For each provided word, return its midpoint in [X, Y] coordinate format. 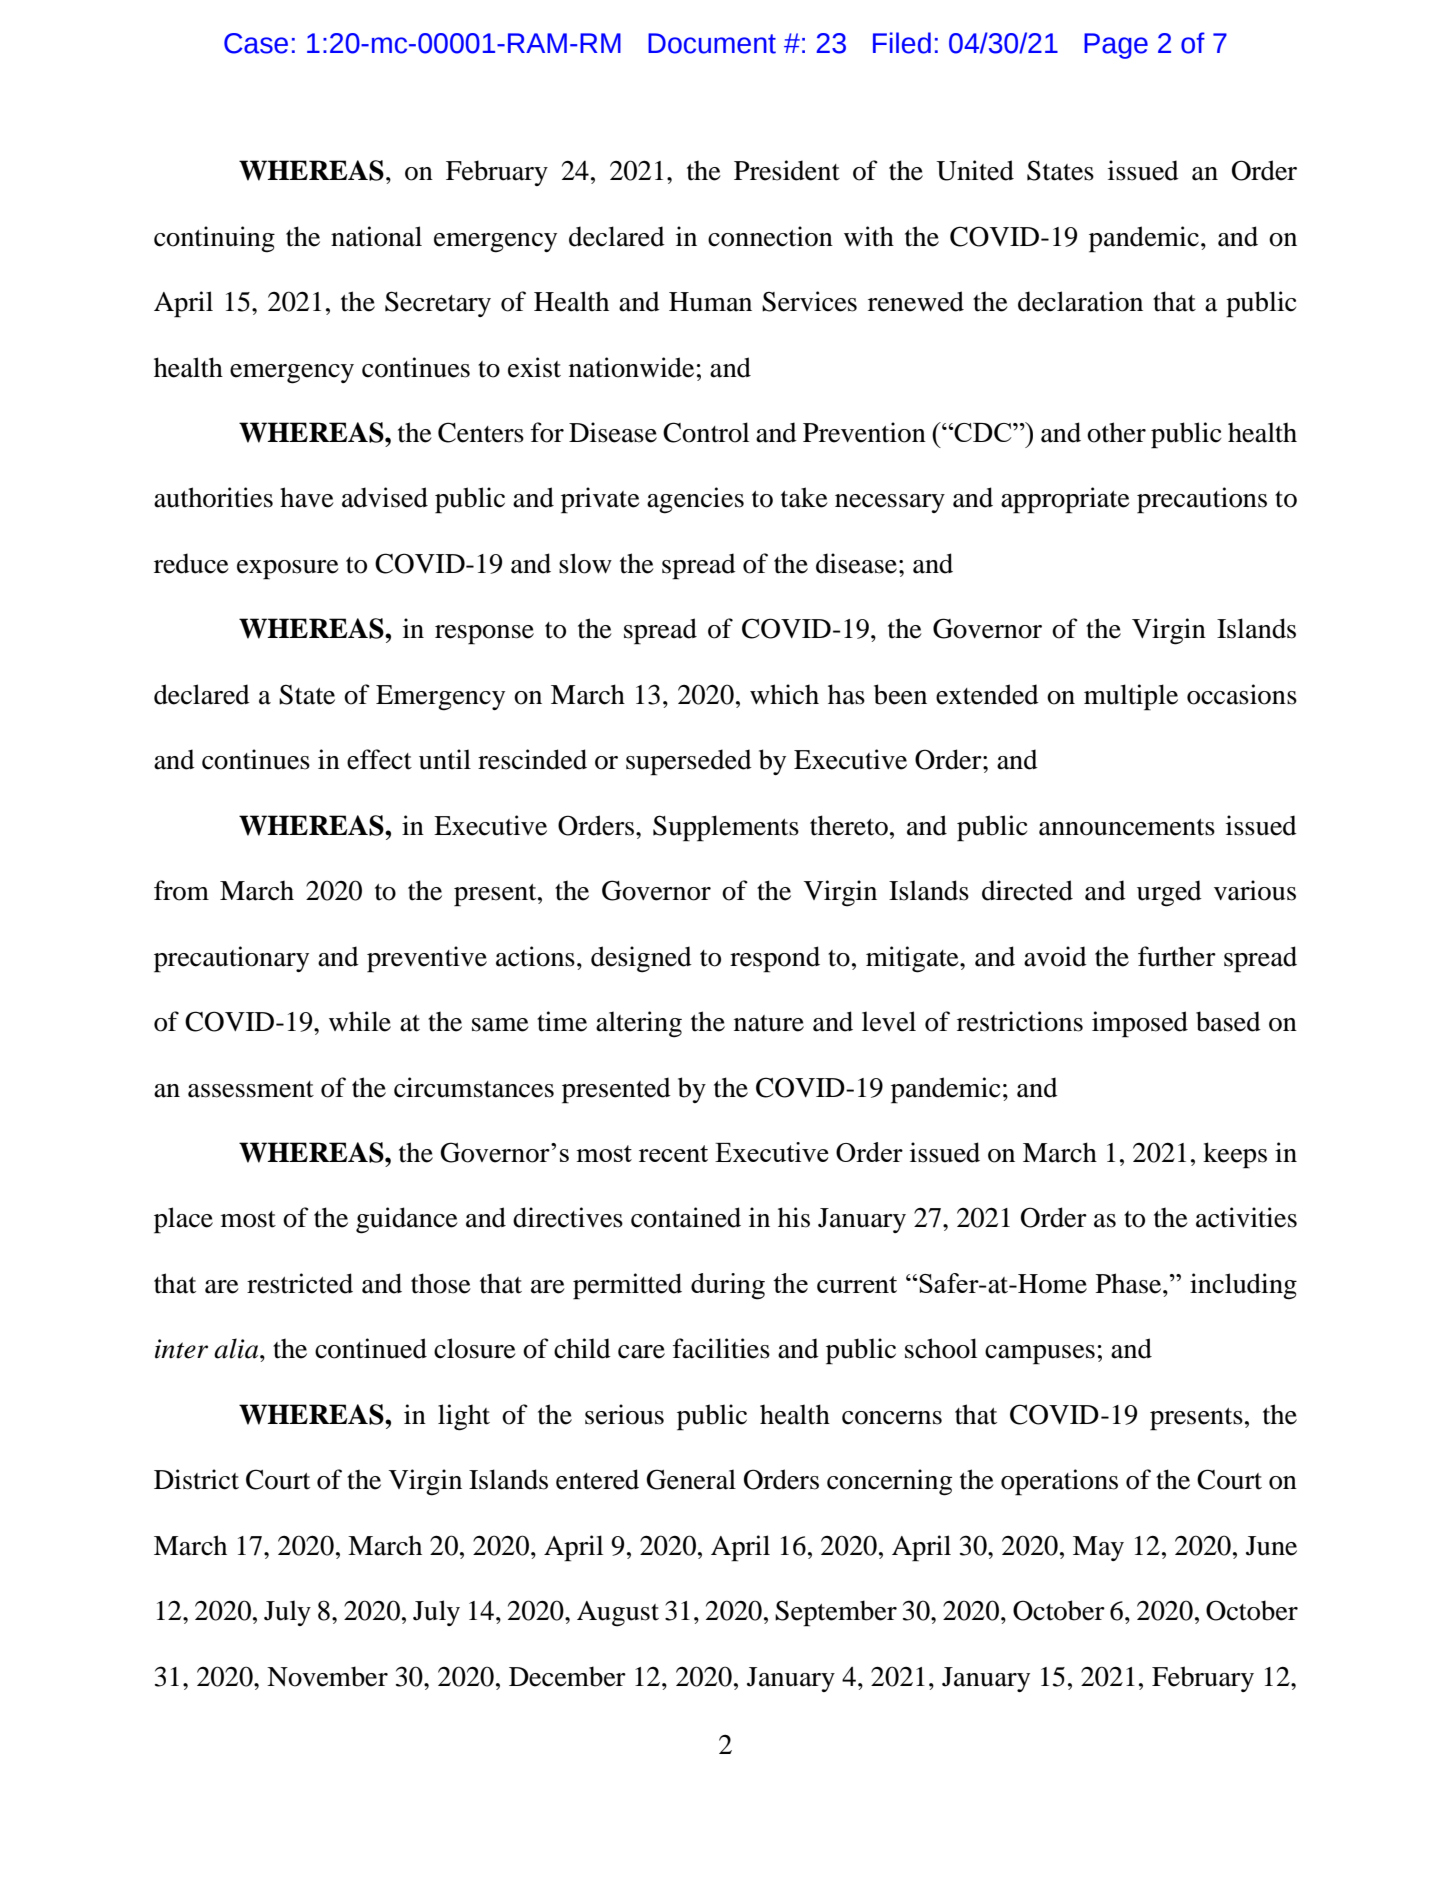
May [1098, 1548]
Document [712, 43]
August [618, 1614]
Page [1116, 46]
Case [256, 43]
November [327, 1676]
